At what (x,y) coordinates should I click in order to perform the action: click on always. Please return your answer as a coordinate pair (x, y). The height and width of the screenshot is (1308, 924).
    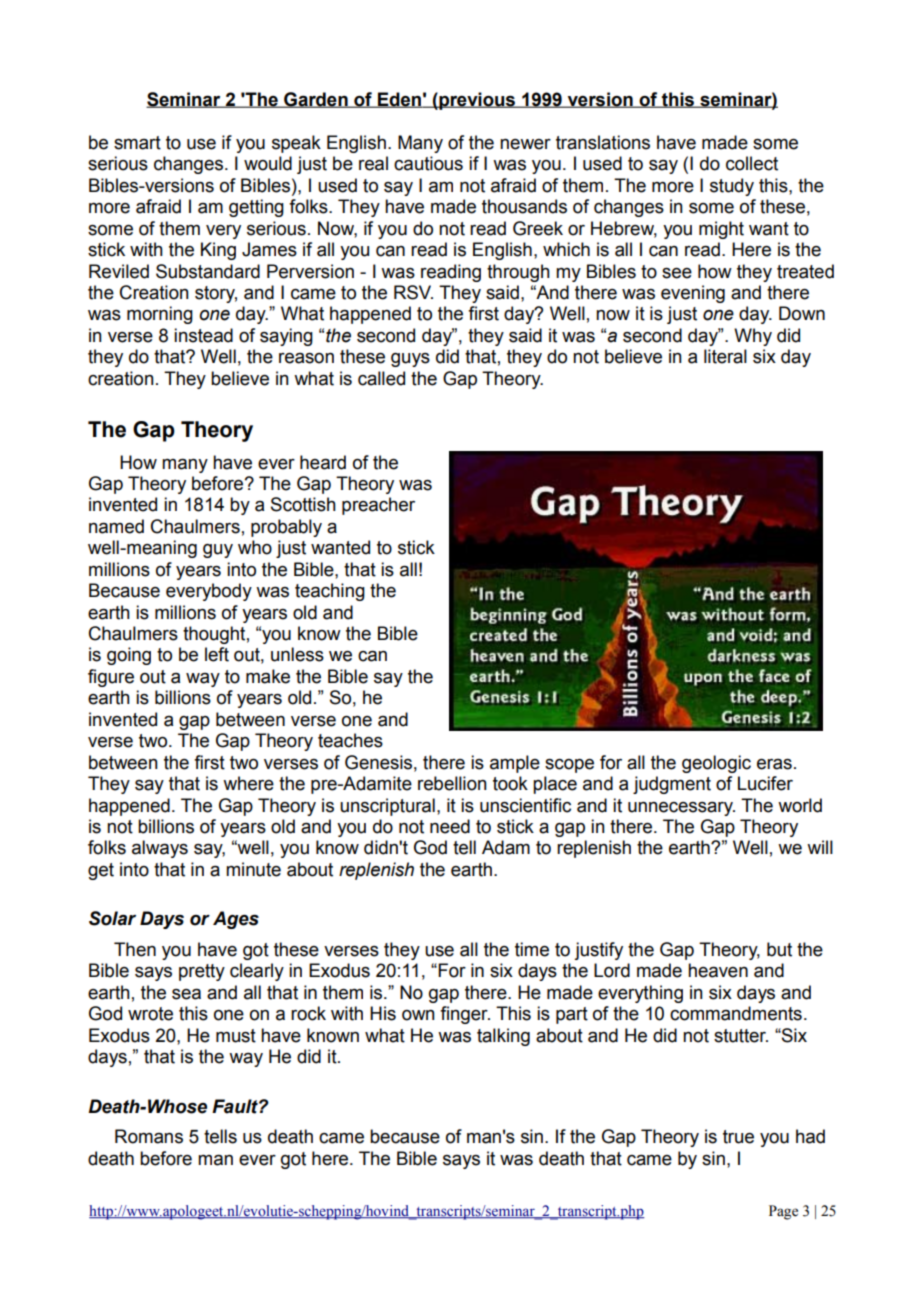
    Looking at the image, I should click on (160, 849).
